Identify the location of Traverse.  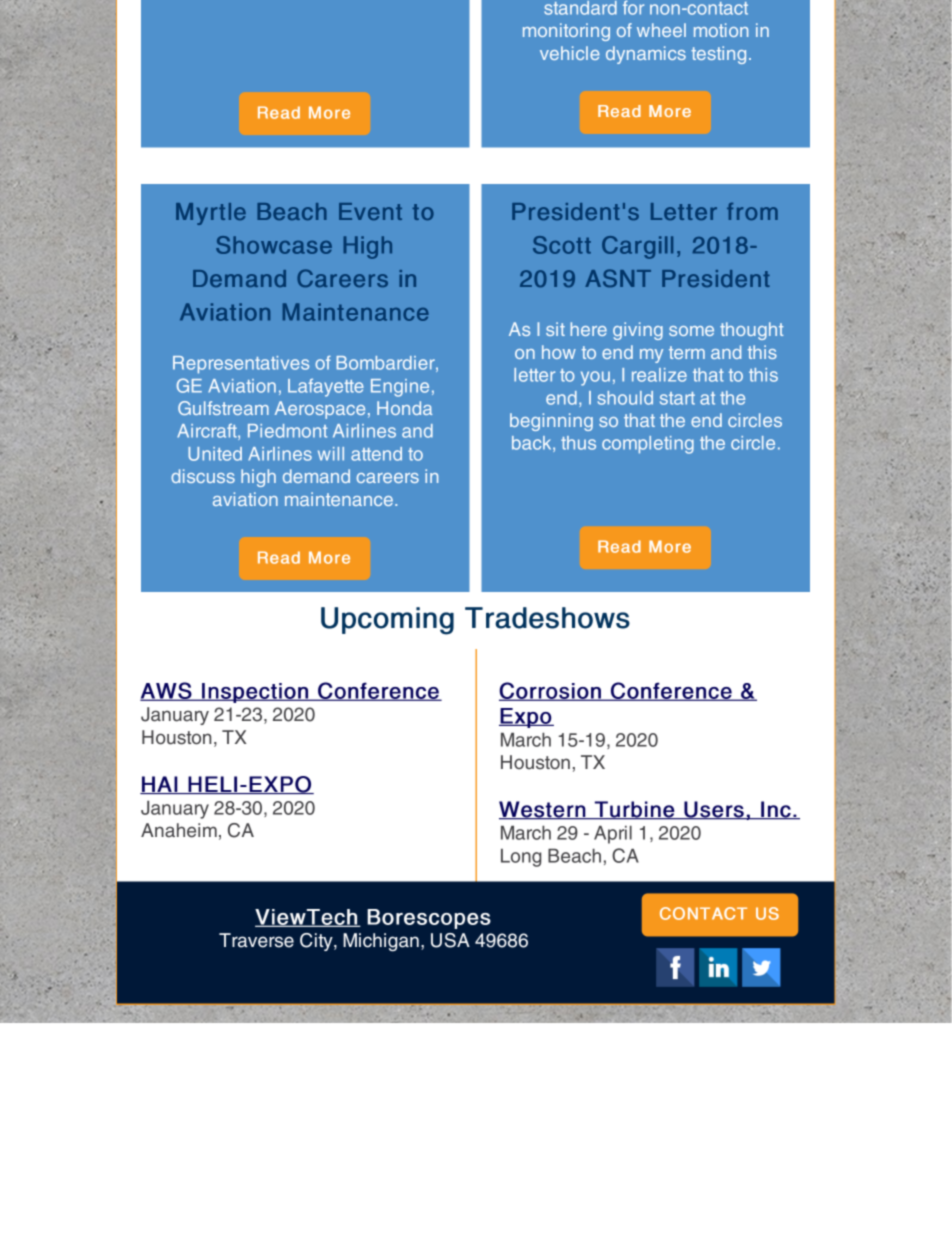
(256, 940).
